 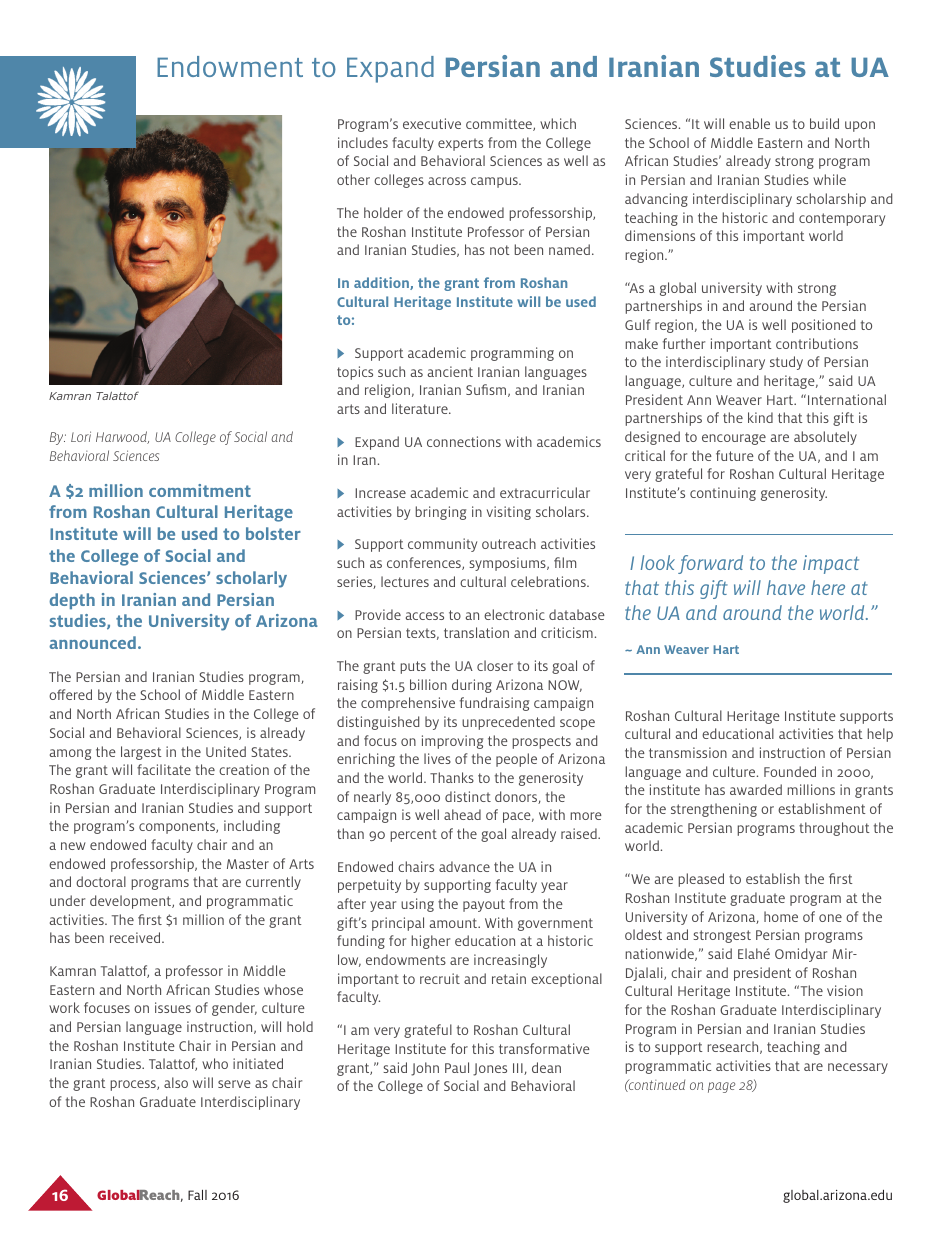 What do you see at coordinates (460, 144) in the image?
I see `experts` at bounding box center [460, 144].
